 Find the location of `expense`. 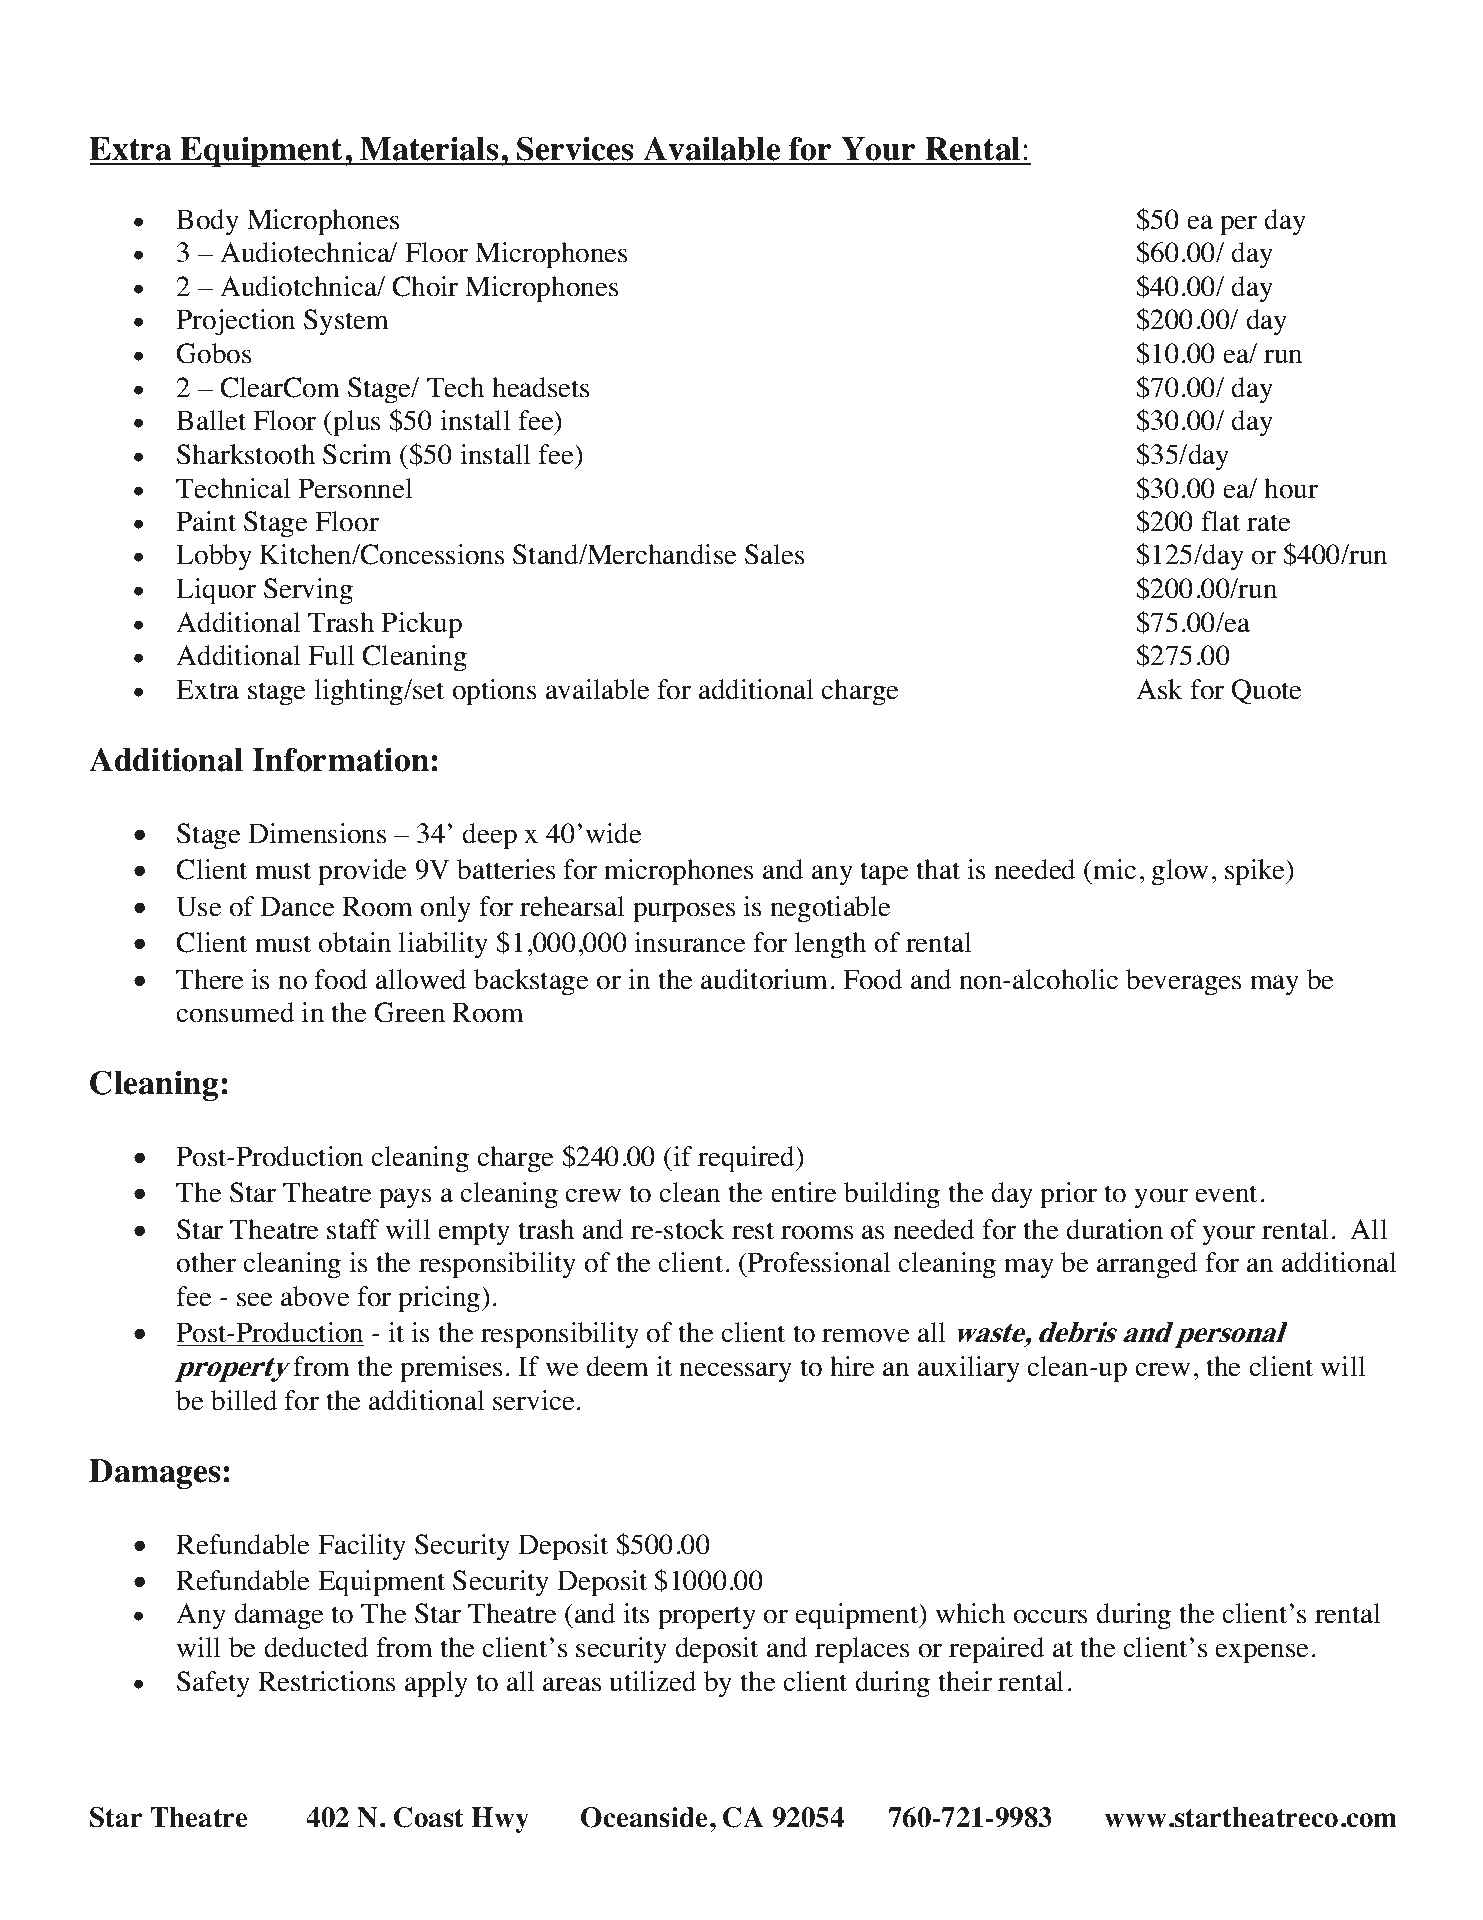

expense is located at coordinates (1261, 1653).
